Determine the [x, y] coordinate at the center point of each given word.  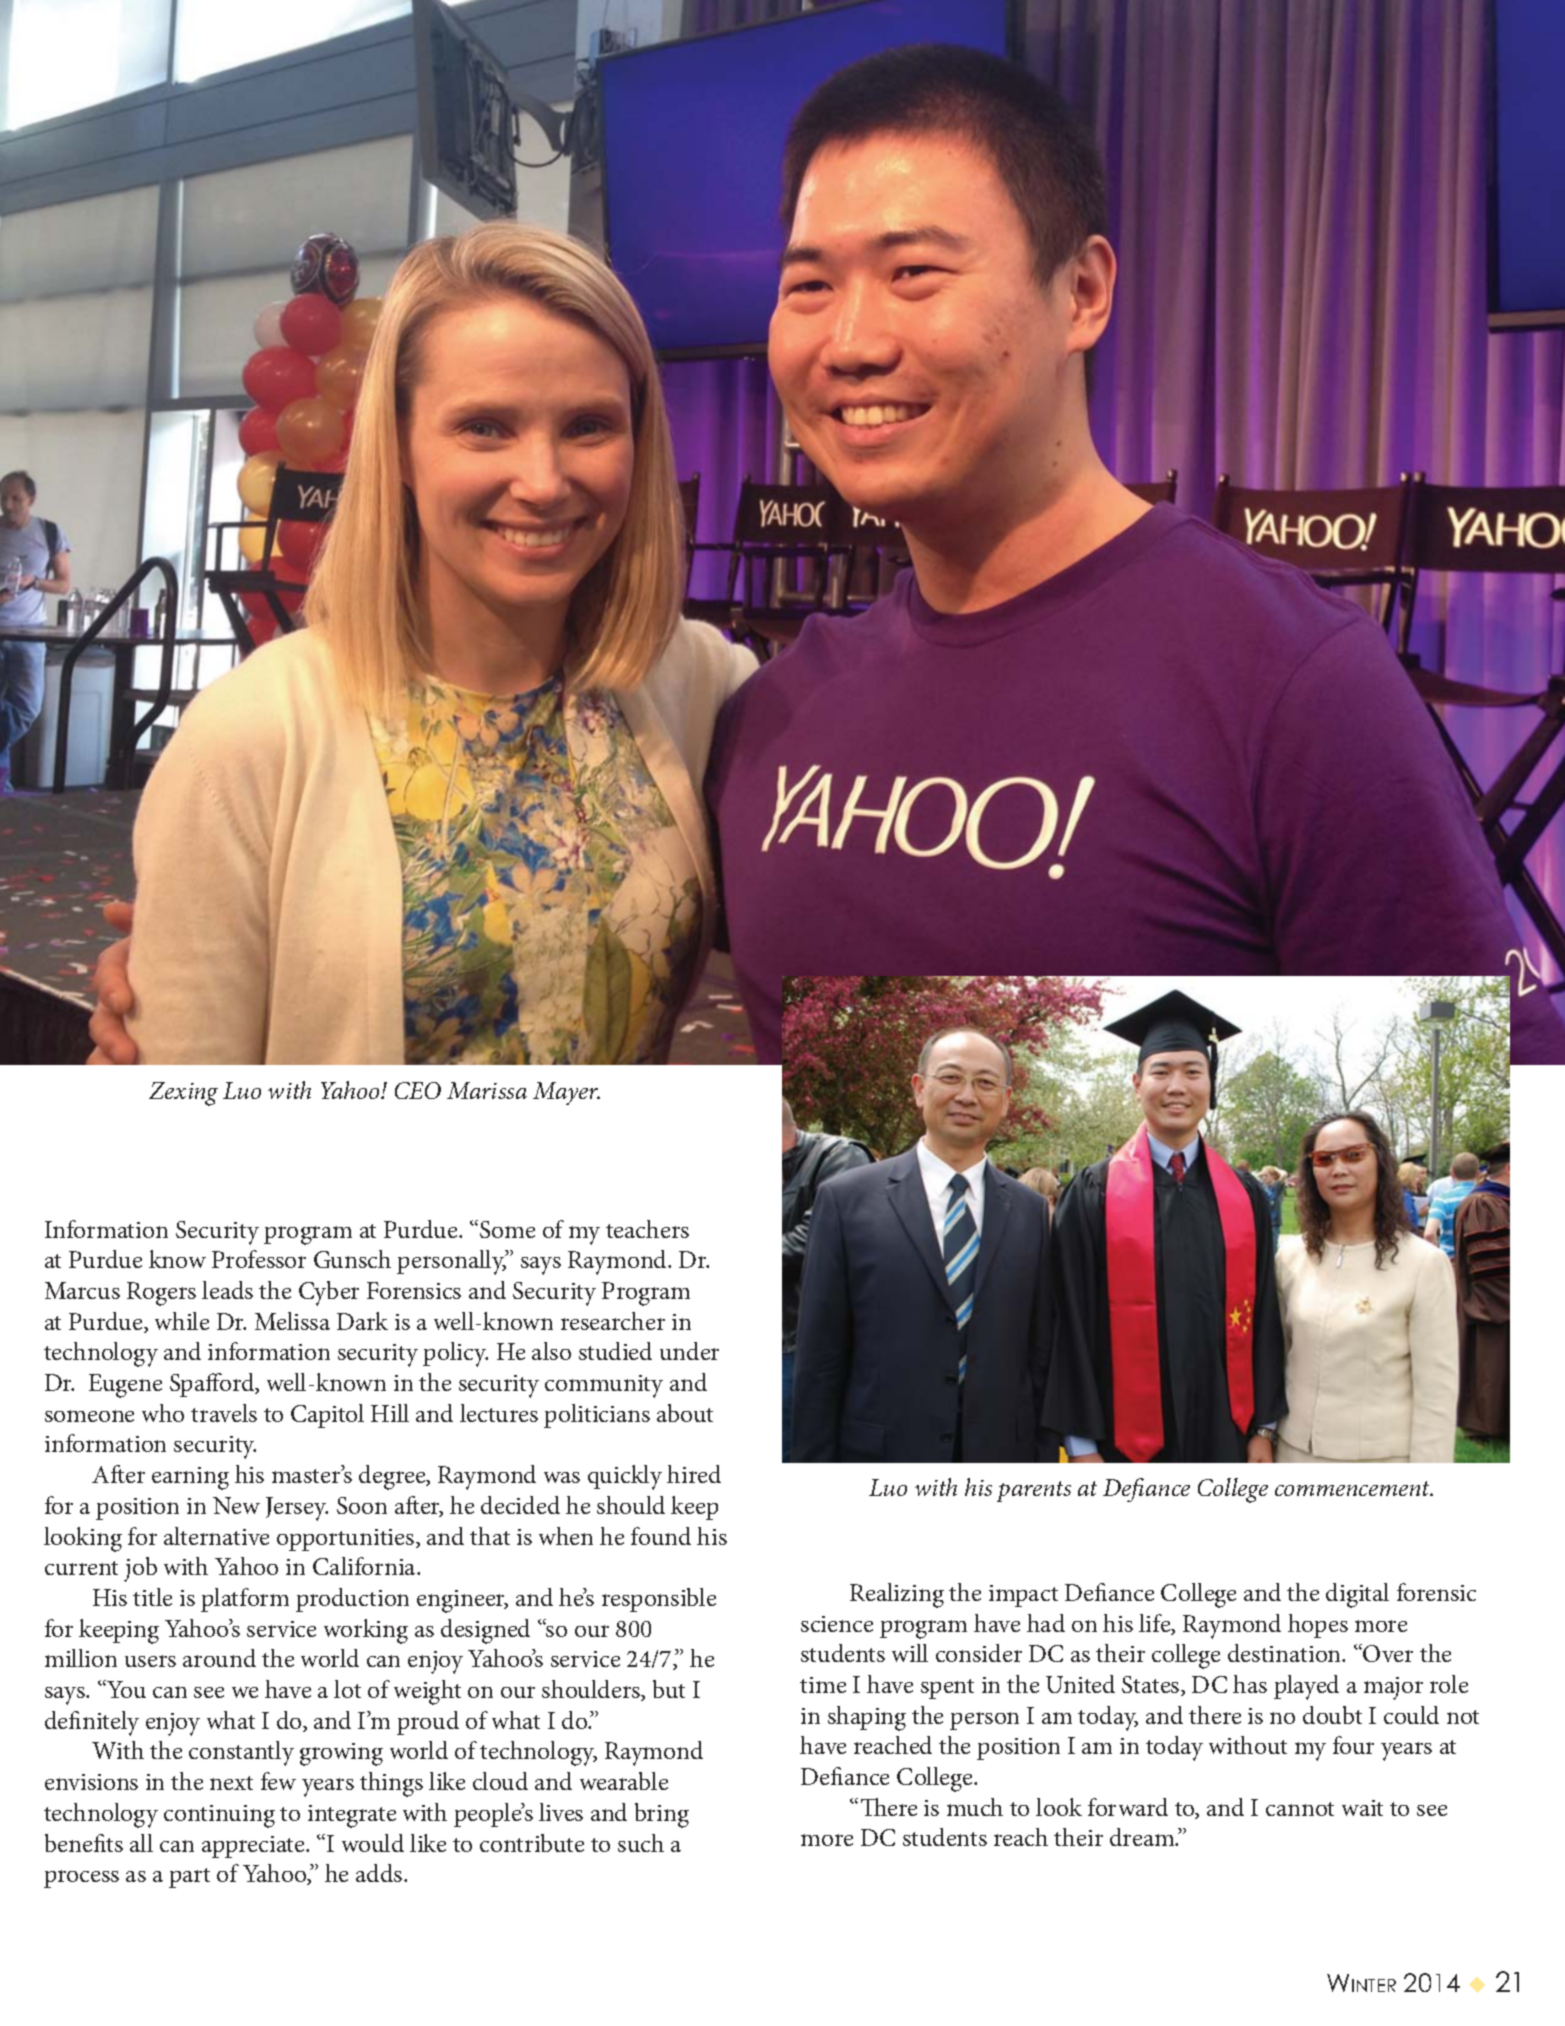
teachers [647, 1229]
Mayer [566, 1093]
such [641, 1843]
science [837, 1624]
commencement [1354, 1488]
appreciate [254, 1847]
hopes [1318, 1626]
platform [245, 1600]
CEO [418, 1090]
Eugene [125, 1386]
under [689, 1351]
